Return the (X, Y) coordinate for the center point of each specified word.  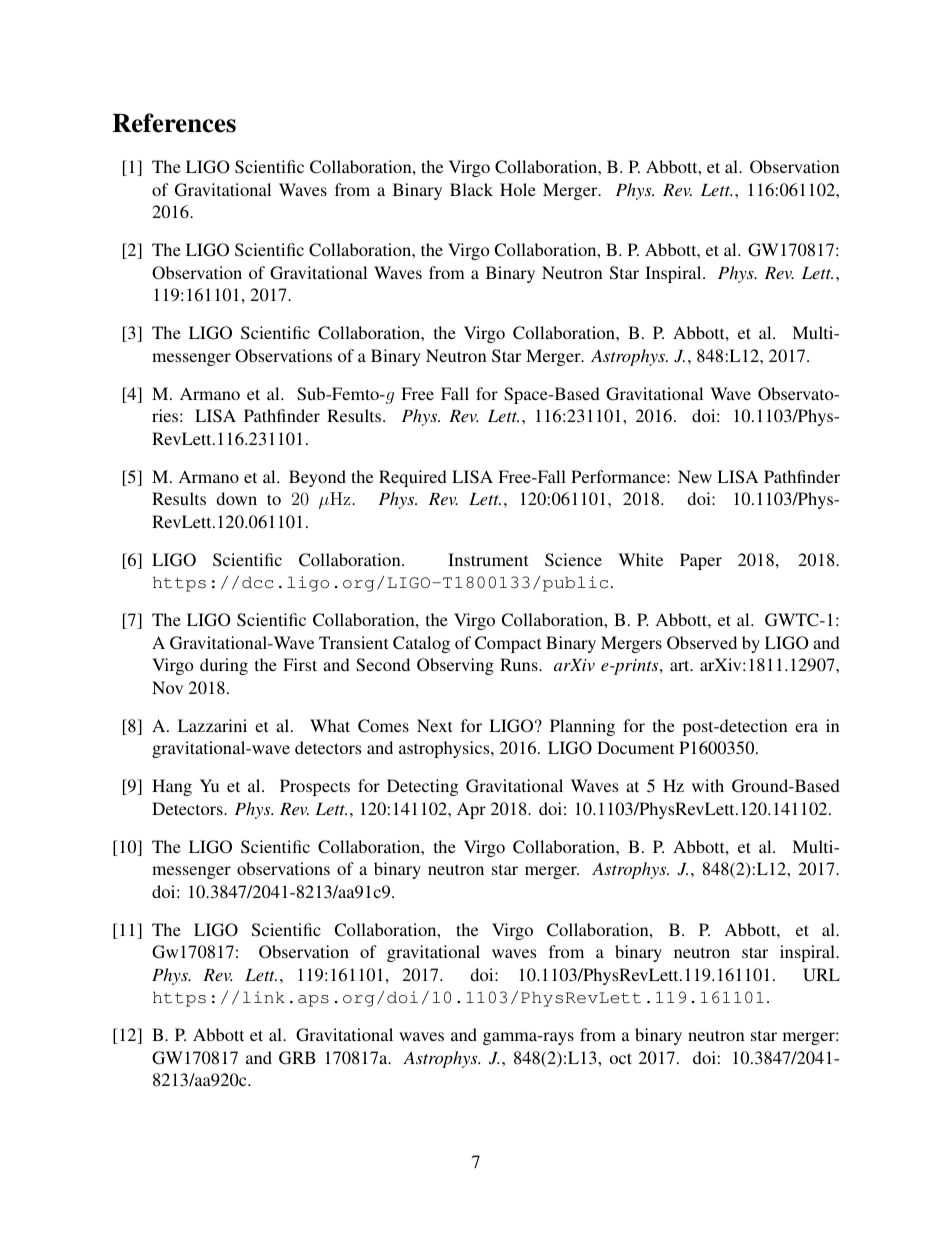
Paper (701, 561)
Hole (518, 189)
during (224, 666)
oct (621, 1058)
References (174, 123)
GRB (297, 1058)
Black (471, 189)
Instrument (488, 559)
